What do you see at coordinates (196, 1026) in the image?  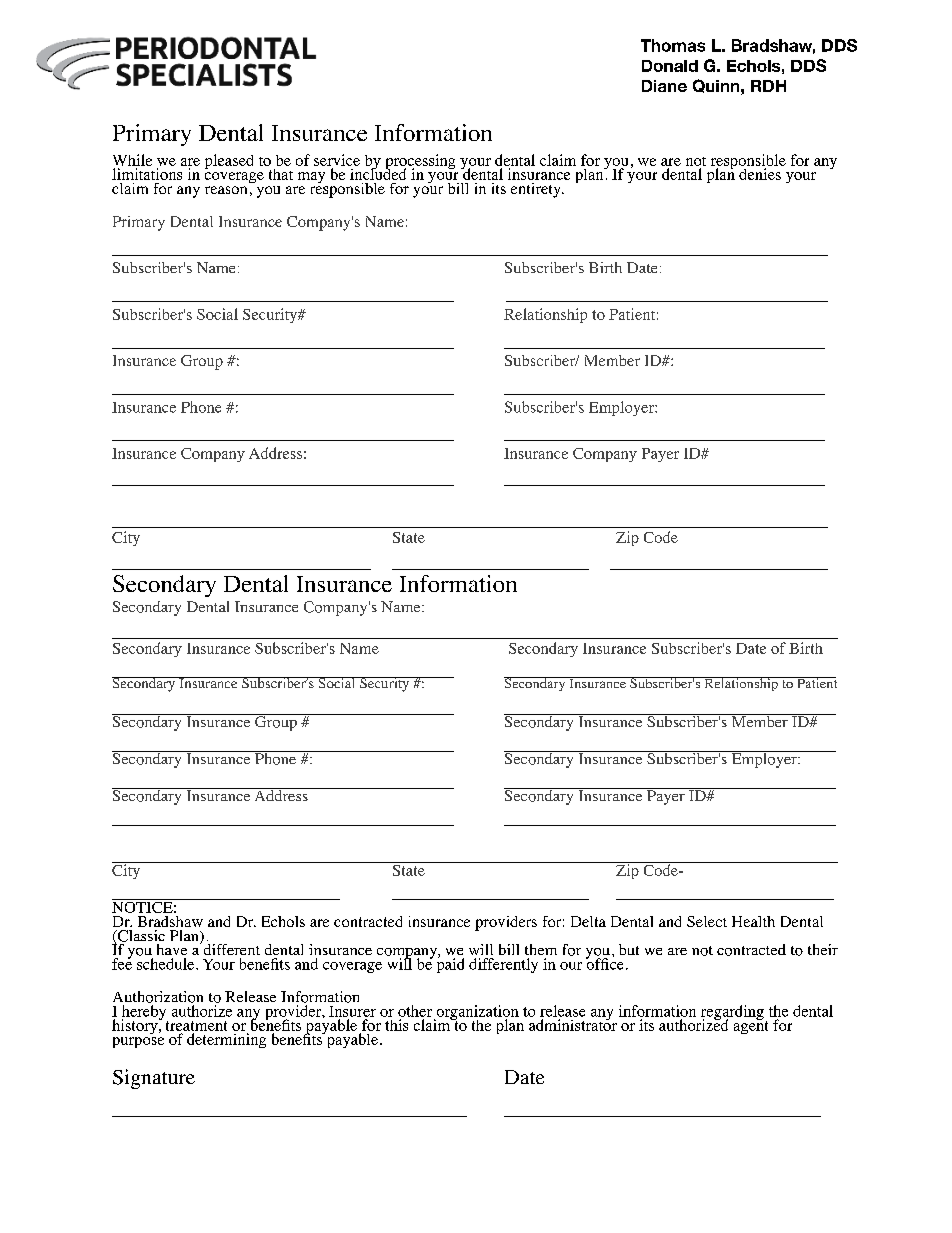 I see `treatment` at bounding box center [196, 1026].
